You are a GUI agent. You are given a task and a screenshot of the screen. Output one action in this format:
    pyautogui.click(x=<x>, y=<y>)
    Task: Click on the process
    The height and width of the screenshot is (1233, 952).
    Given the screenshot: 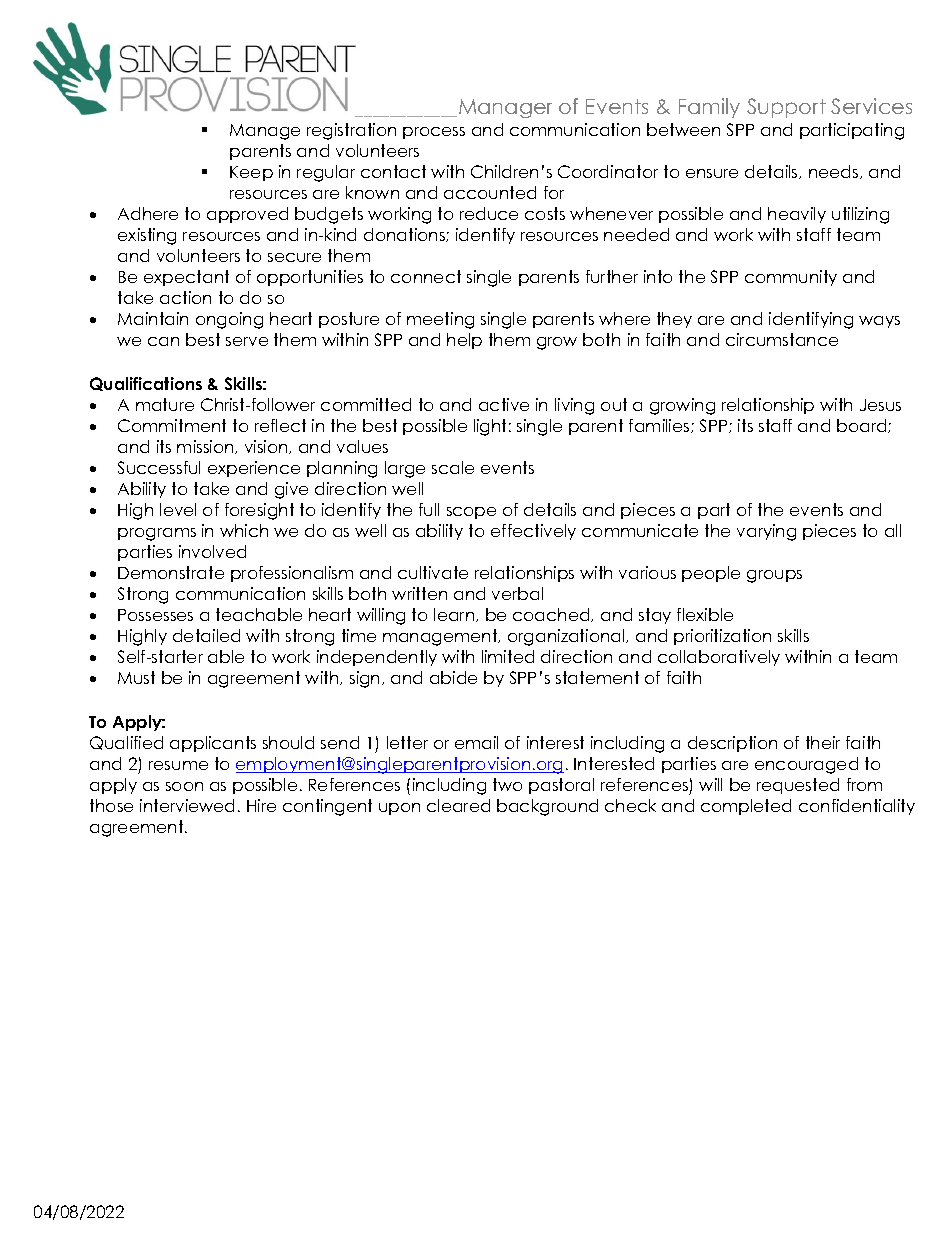 What is the action you would take?
    pyautogui.click(x=434, y=133)
